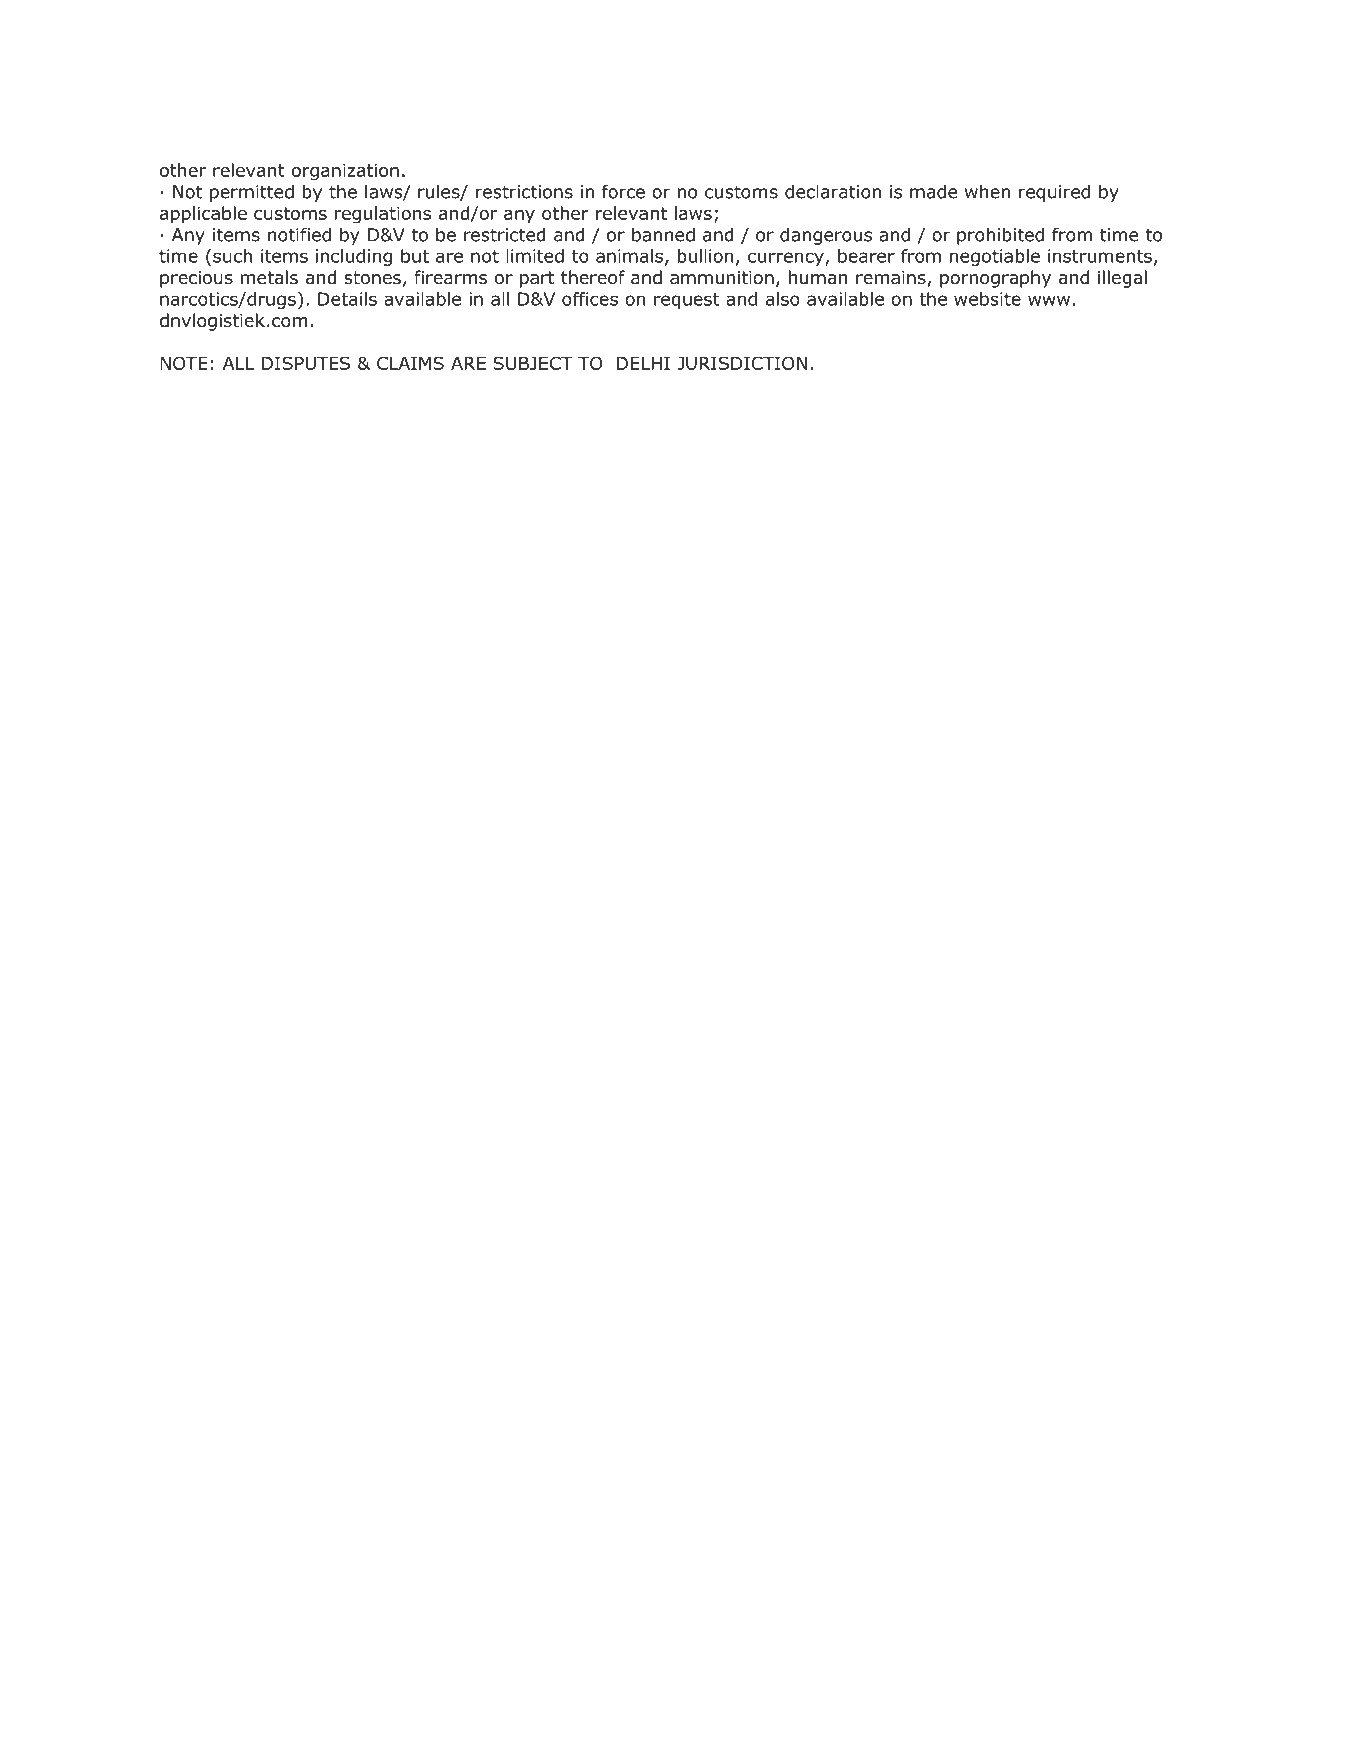  I want to click on force, so click(623, 191).
